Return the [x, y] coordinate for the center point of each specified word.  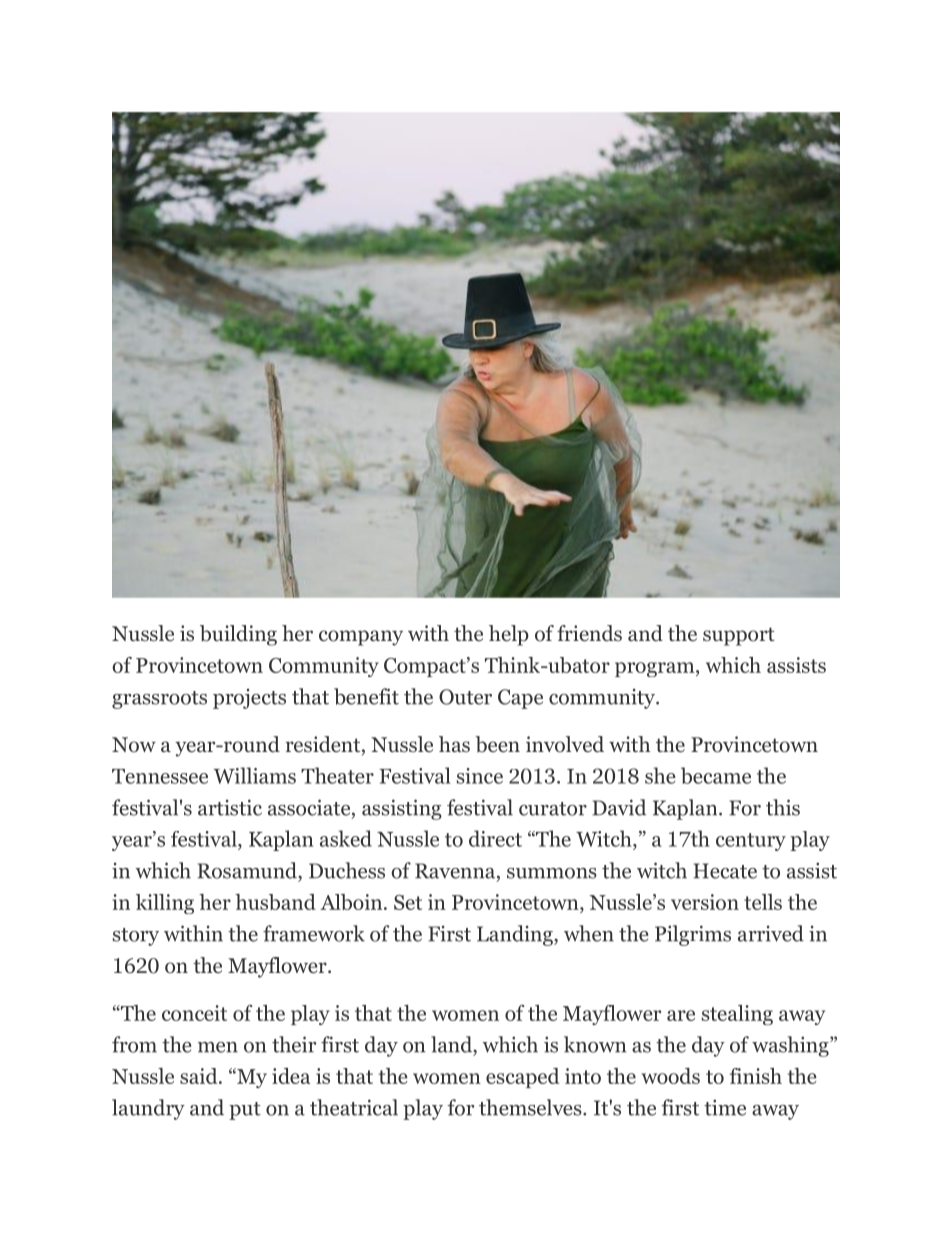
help [509, 635]
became [716, 775]
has [454, 744]
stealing [737, 1015]
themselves [531, 1107]
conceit [194, 1013]
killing [165, 904]
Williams [255, 775]
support [739, 636]
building [238, 635]
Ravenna [456, 872]
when [589, 933]
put [245, 1111]
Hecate [725, 871]
